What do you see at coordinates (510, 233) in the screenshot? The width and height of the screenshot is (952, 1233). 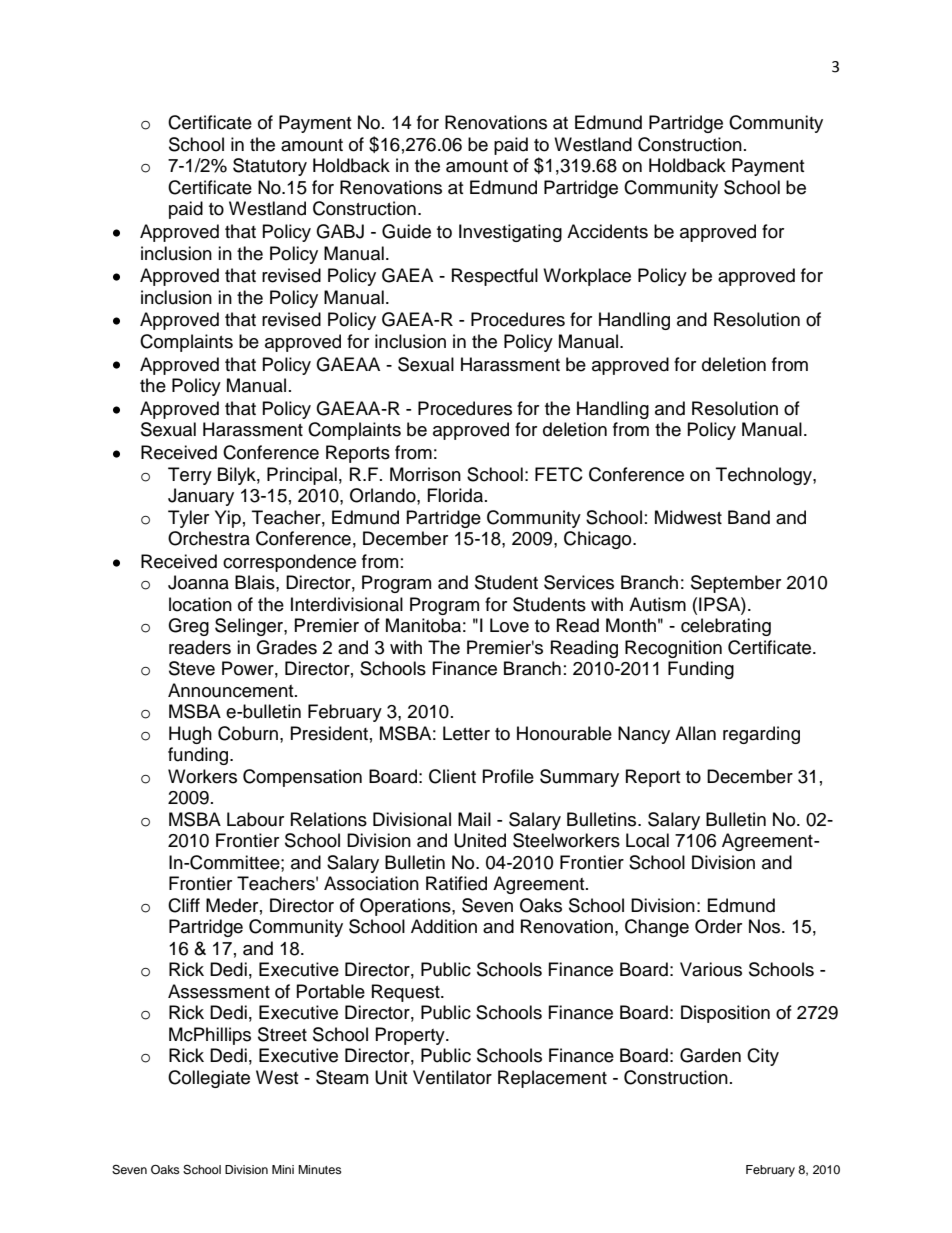 I see `Investigating` at bounding box center [510, 233].
